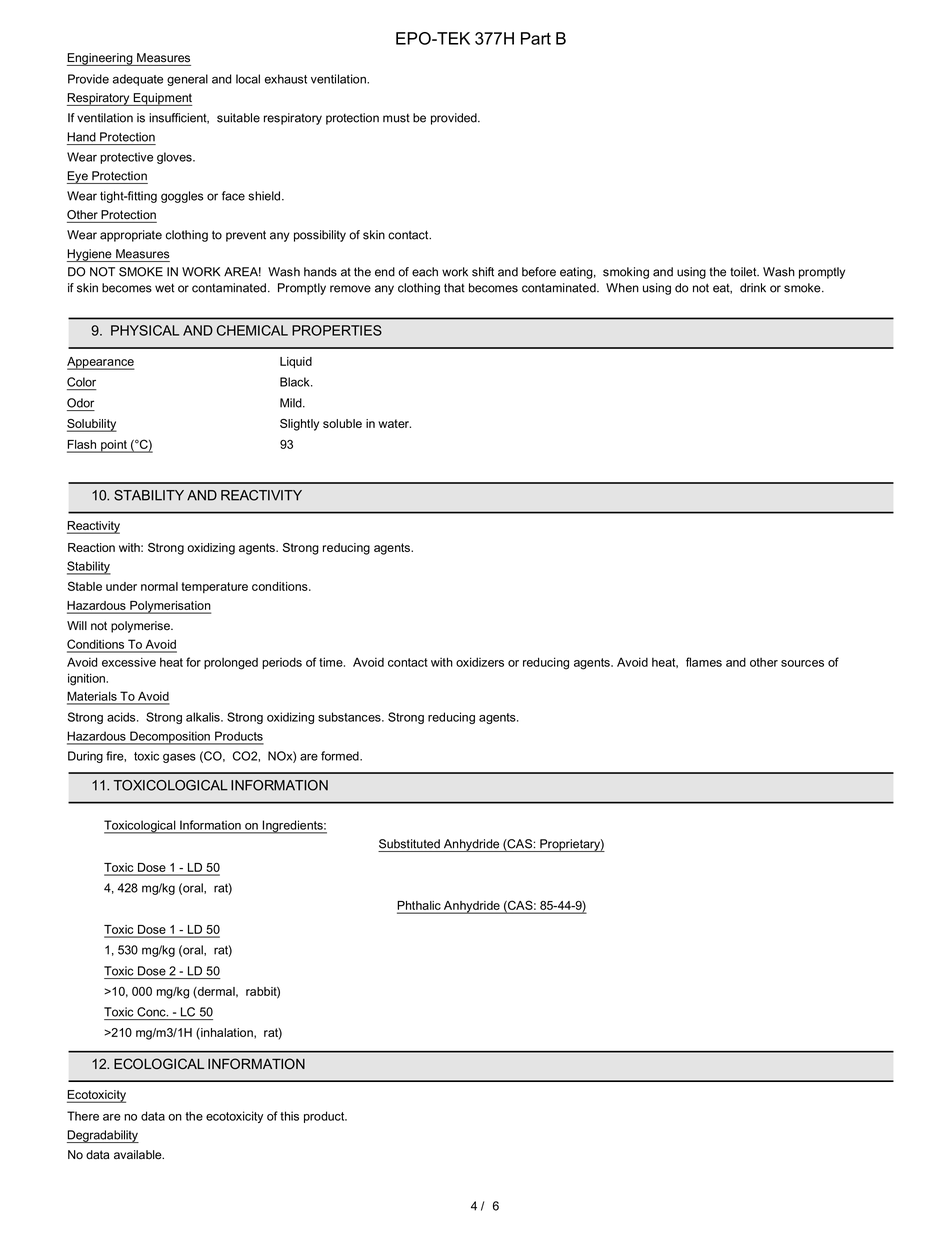  I want to click on must, so click(396, 118).
